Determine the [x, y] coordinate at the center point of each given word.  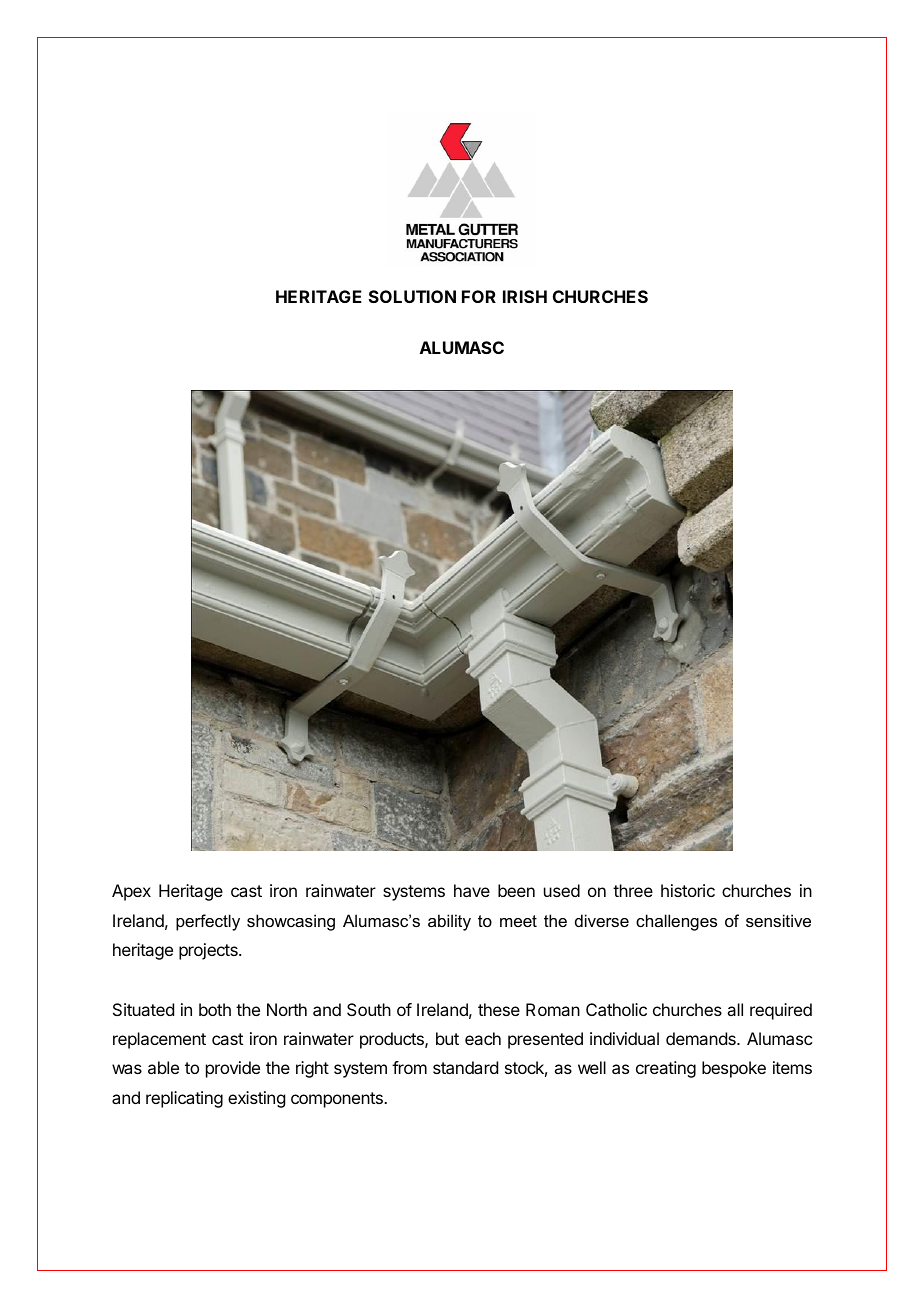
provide [233, 1069]
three [633, 890]
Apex [131, 892]
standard [465, 1067]
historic [688, 890]
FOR [479, 296]
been [516, 890]
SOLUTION [412, 296]
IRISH [525, 296]
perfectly [208, 922]
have [472, 890]
